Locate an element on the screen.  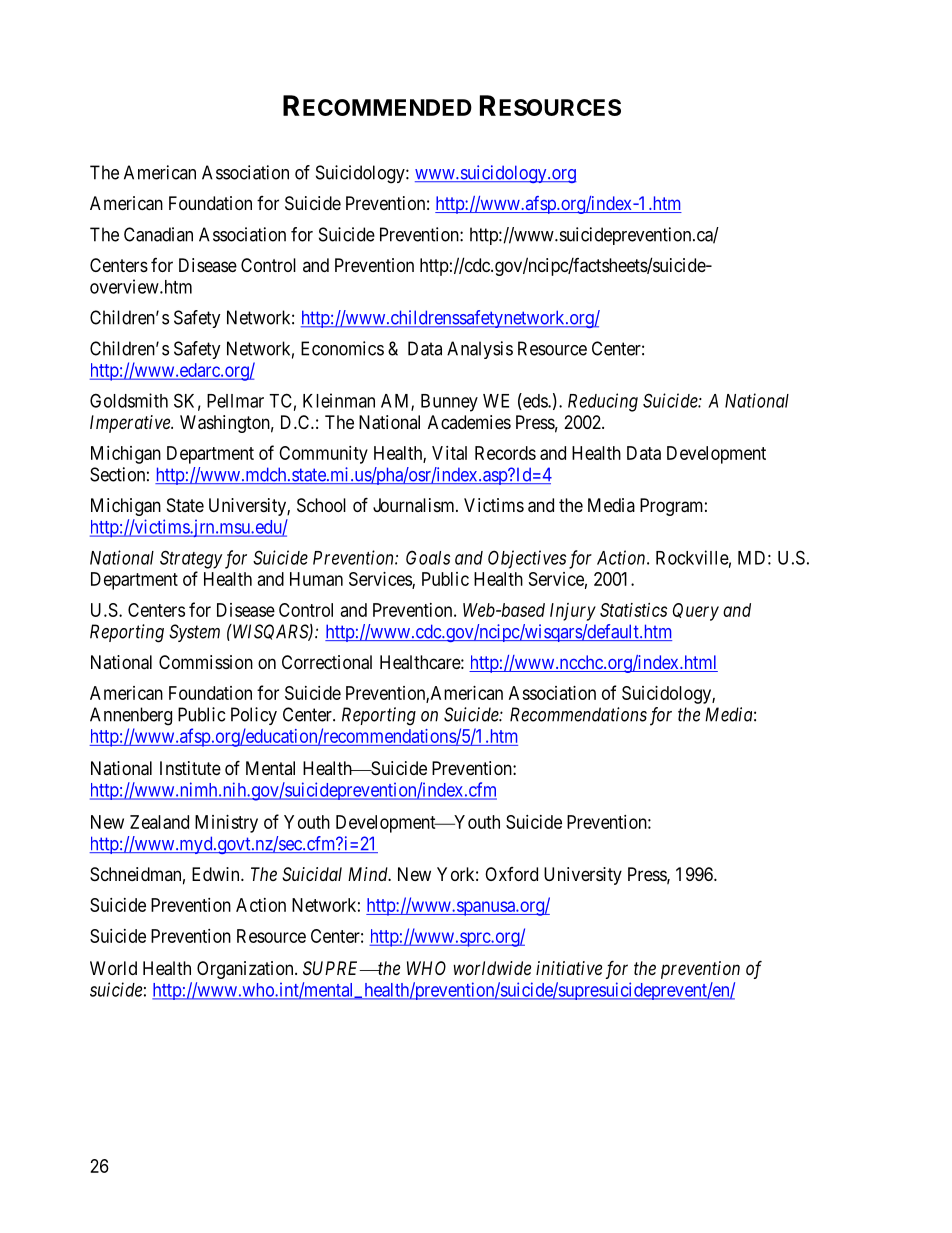
Canadian is located at coordinates (158, 234).
